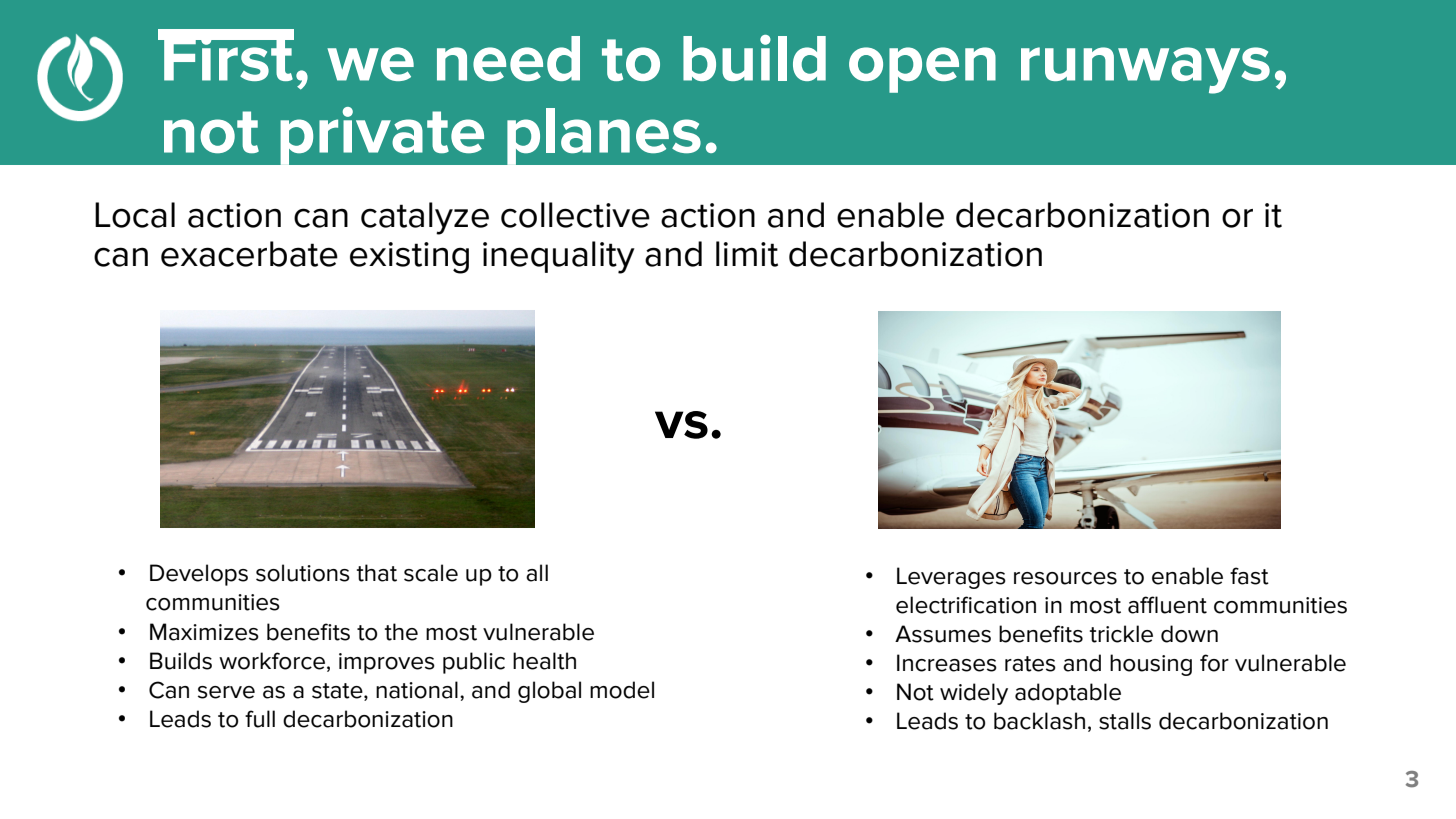 The height and width of the image is (819, 1456). What do you see at coordinates (1068, 694) in the image?
I see `adoptable` at bounding box center [1068, 694].
